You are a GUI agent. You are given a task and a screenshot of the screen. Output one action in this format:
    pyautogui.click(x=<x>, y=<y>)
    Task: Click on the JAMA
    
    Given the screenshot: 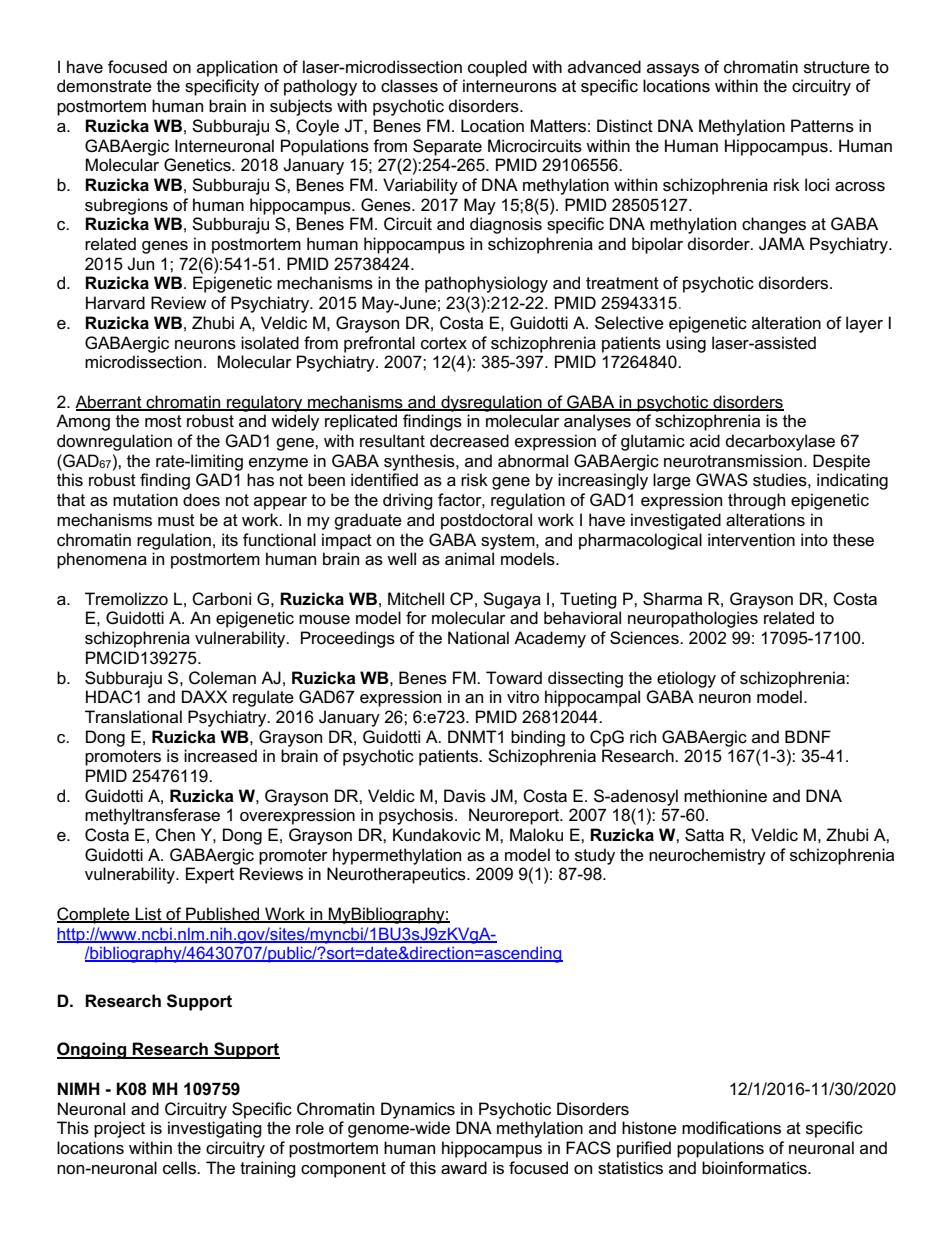 What is the action you would take?
    pyautogui.click(x=782, y=244)
